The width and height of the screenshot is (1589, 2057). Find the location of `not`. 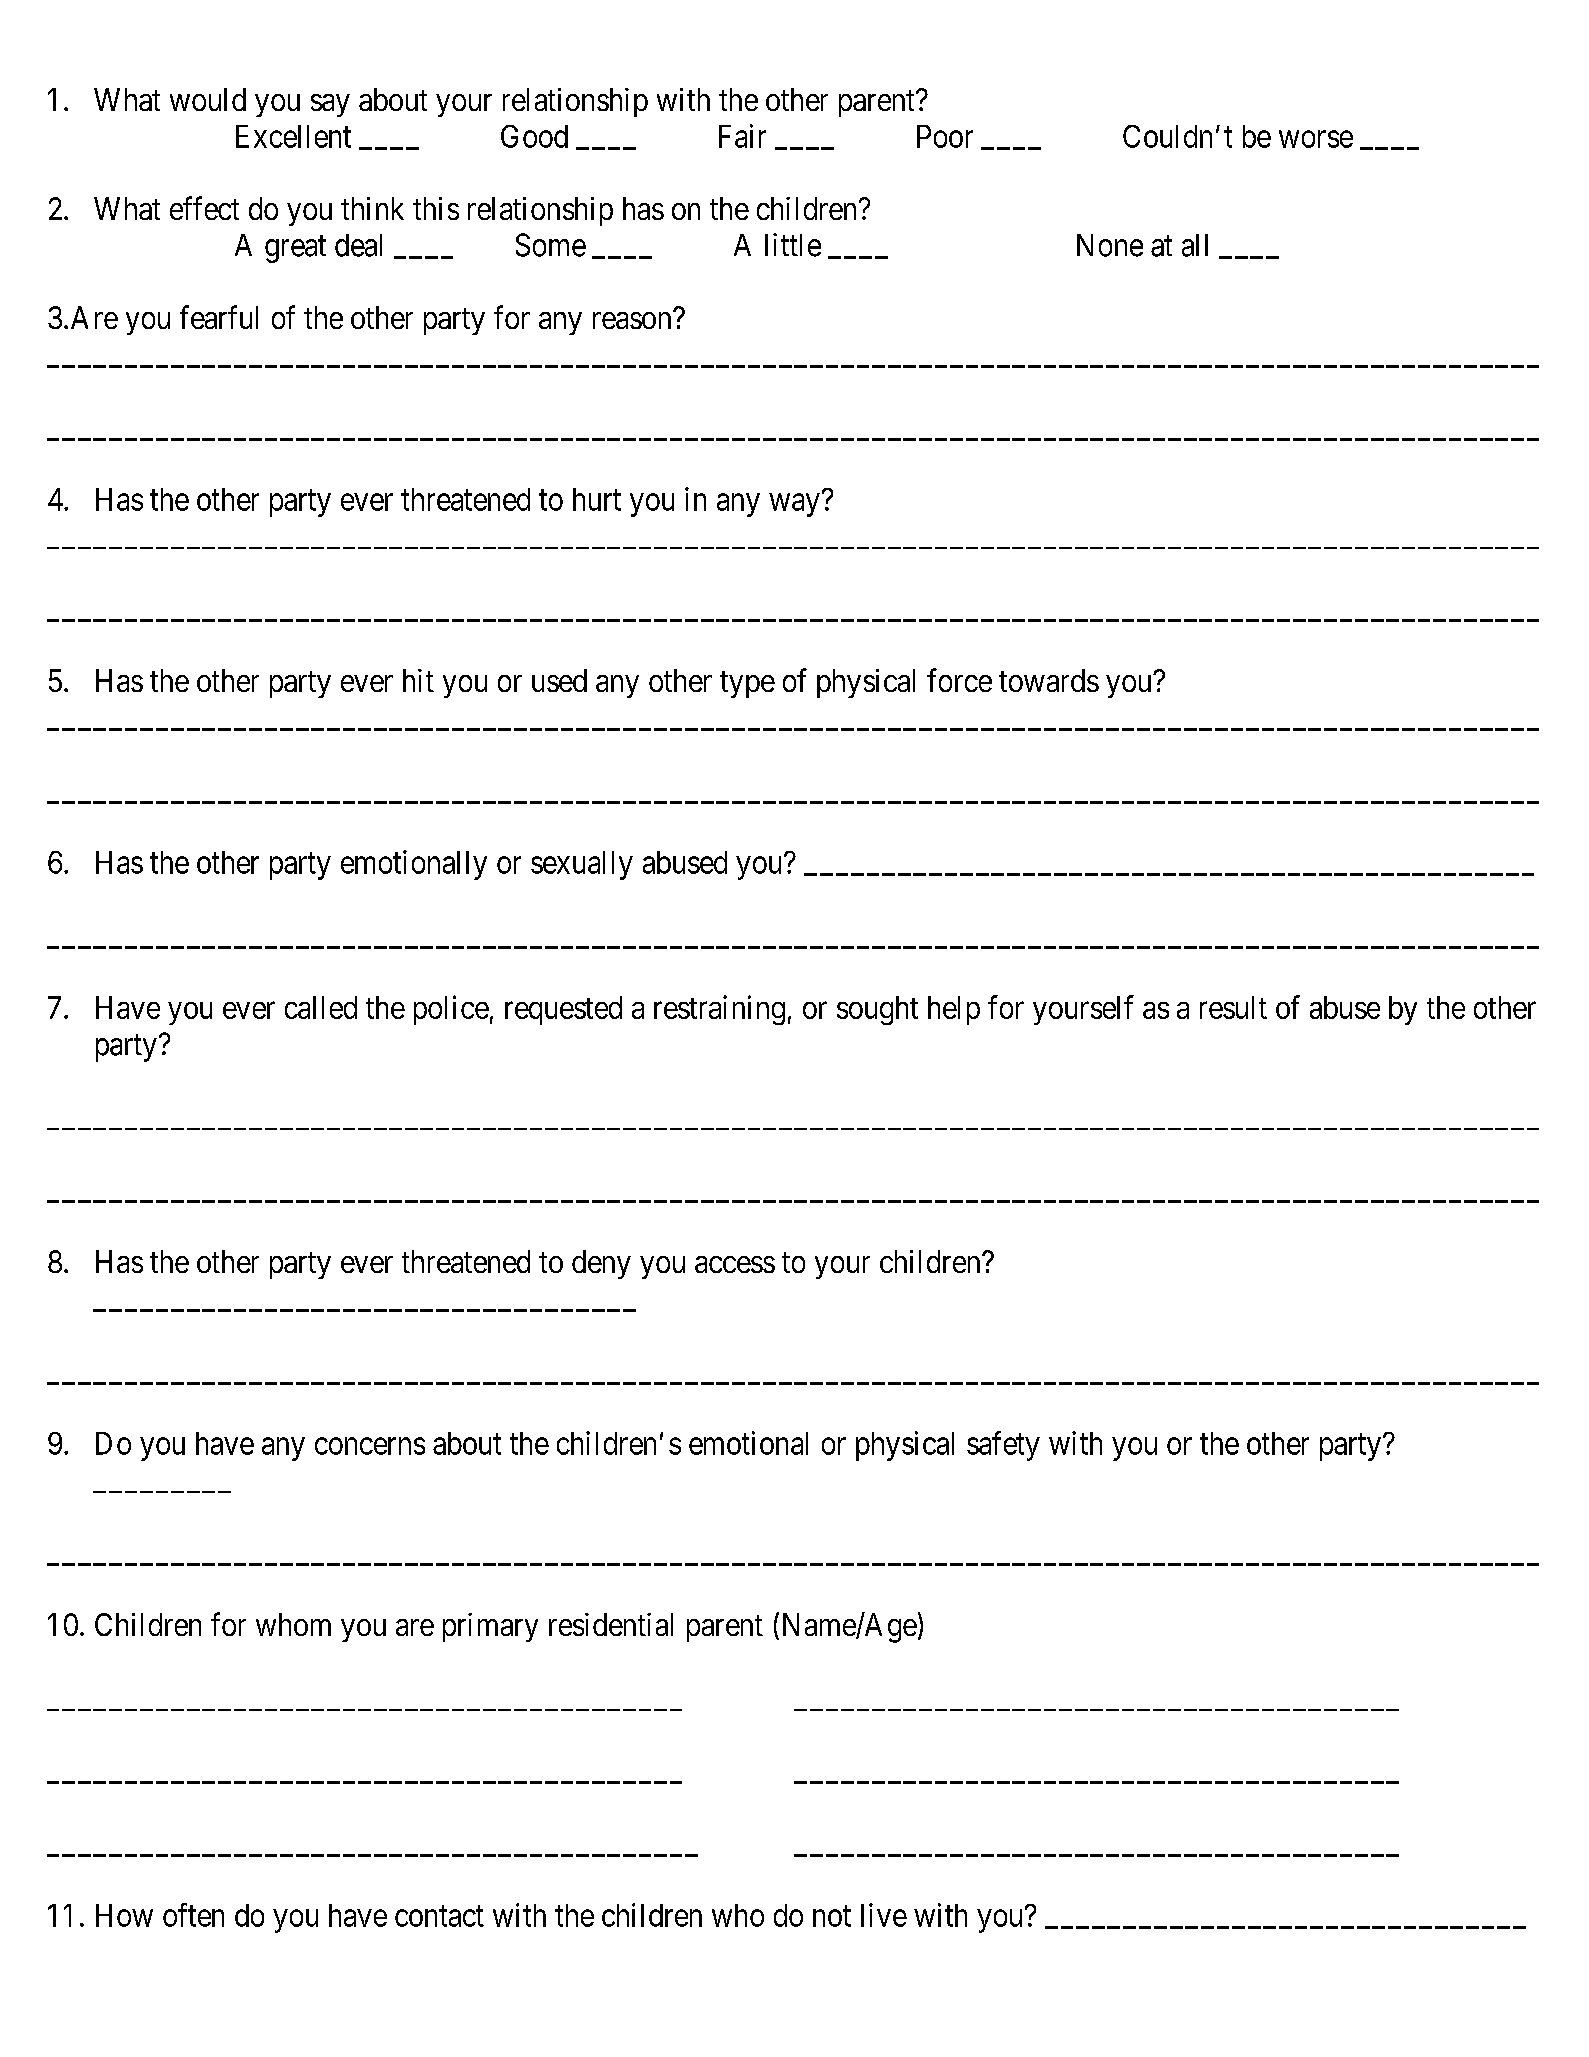

not is located at coordinates (832, 1916).
